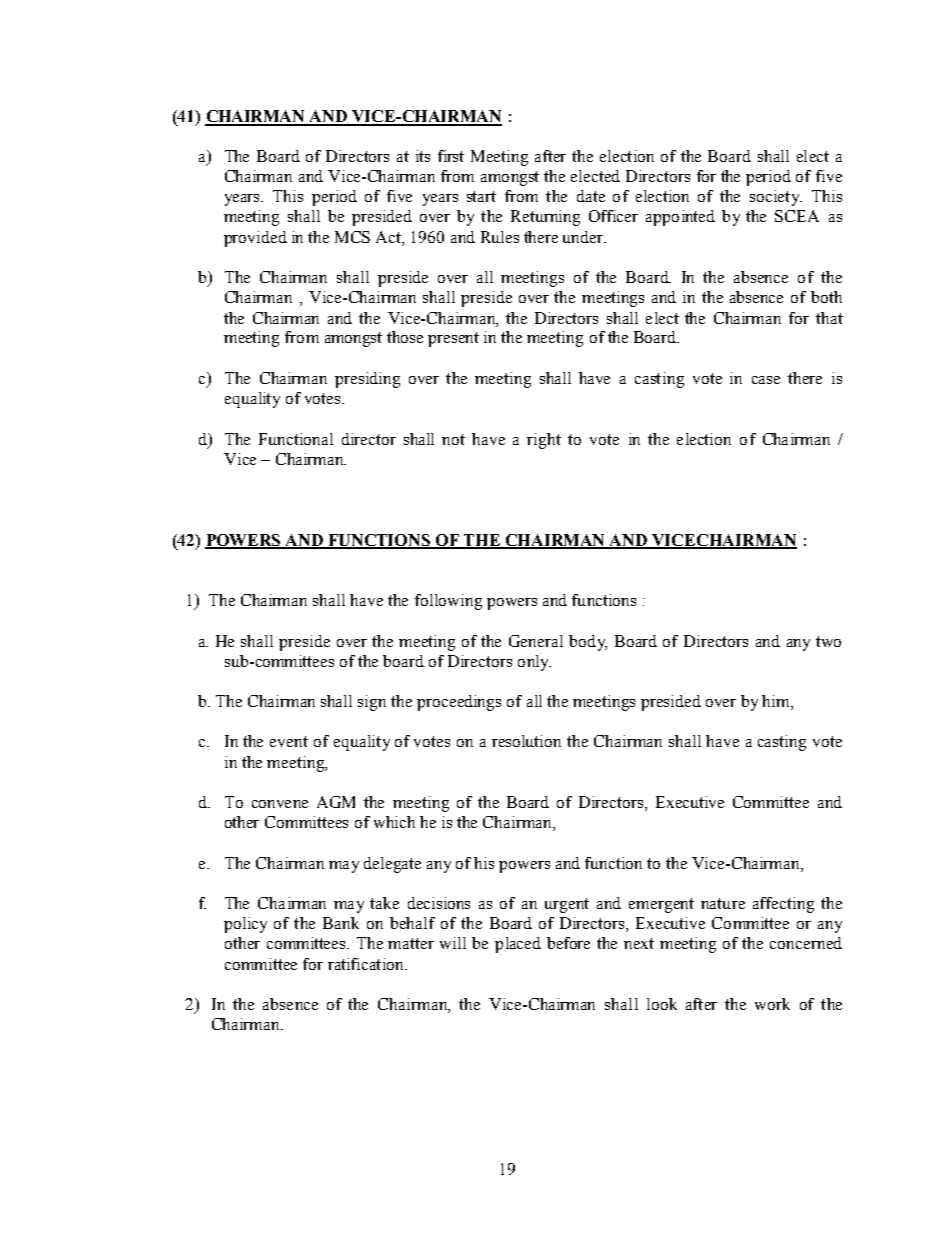 Image resolution: width=952 pixels, height=1233 pixels. What do you see at coordinates (367, 964) in the document?
I see `ratification` at bounding box center [367, 964].
